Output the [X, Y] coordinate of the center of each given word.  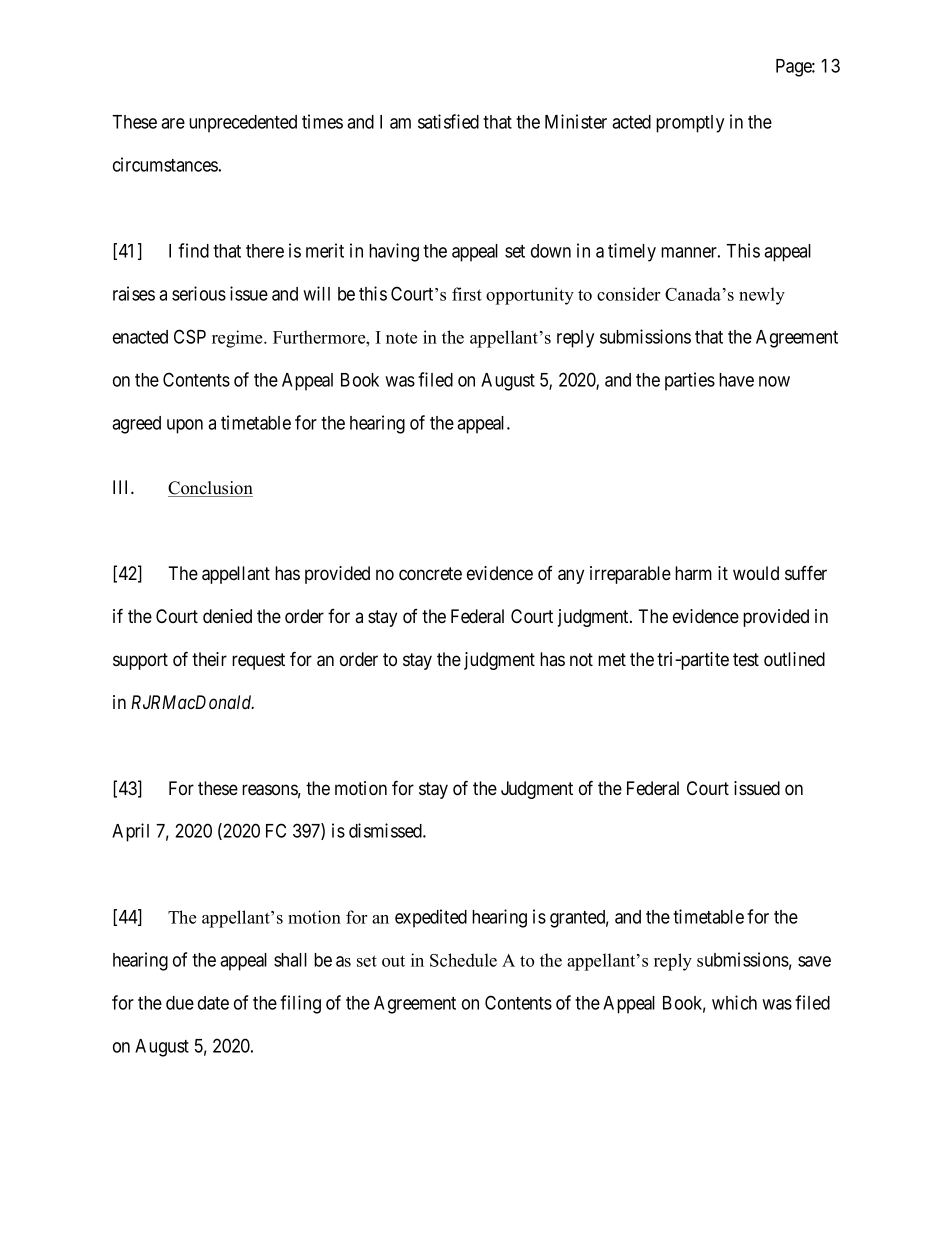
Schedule [463, 960]
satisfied [448, 121]
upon [185, 426]
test [746, 659]
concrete [430, 574]
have [736, 380]
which [734, 1002]
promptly [690, 124]
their [209, 659]
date [213, 1003]
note [401, 338]
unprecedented [243, 124]
